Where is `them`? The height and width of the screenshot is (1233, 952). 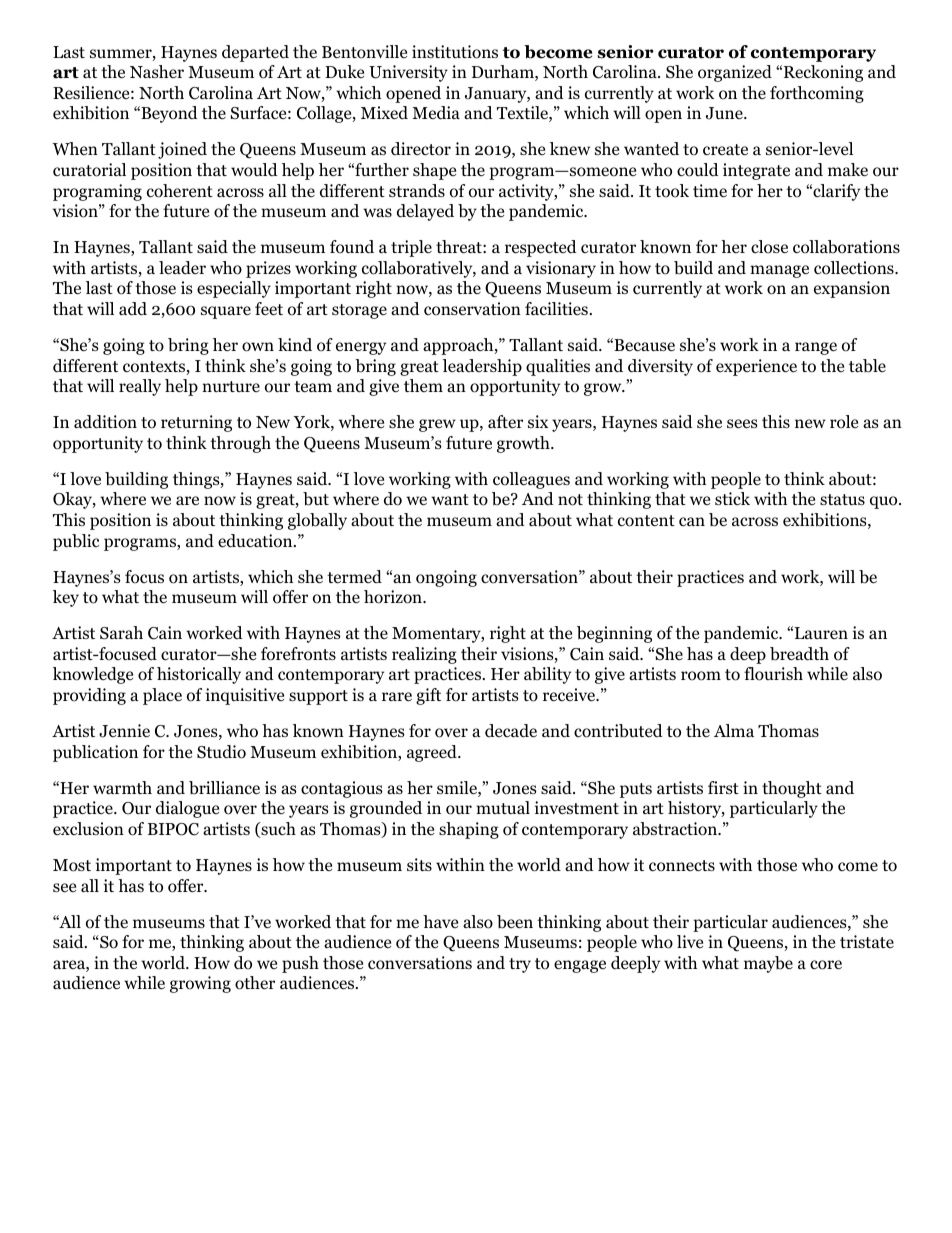 them is located at coordinates (423, 385).
